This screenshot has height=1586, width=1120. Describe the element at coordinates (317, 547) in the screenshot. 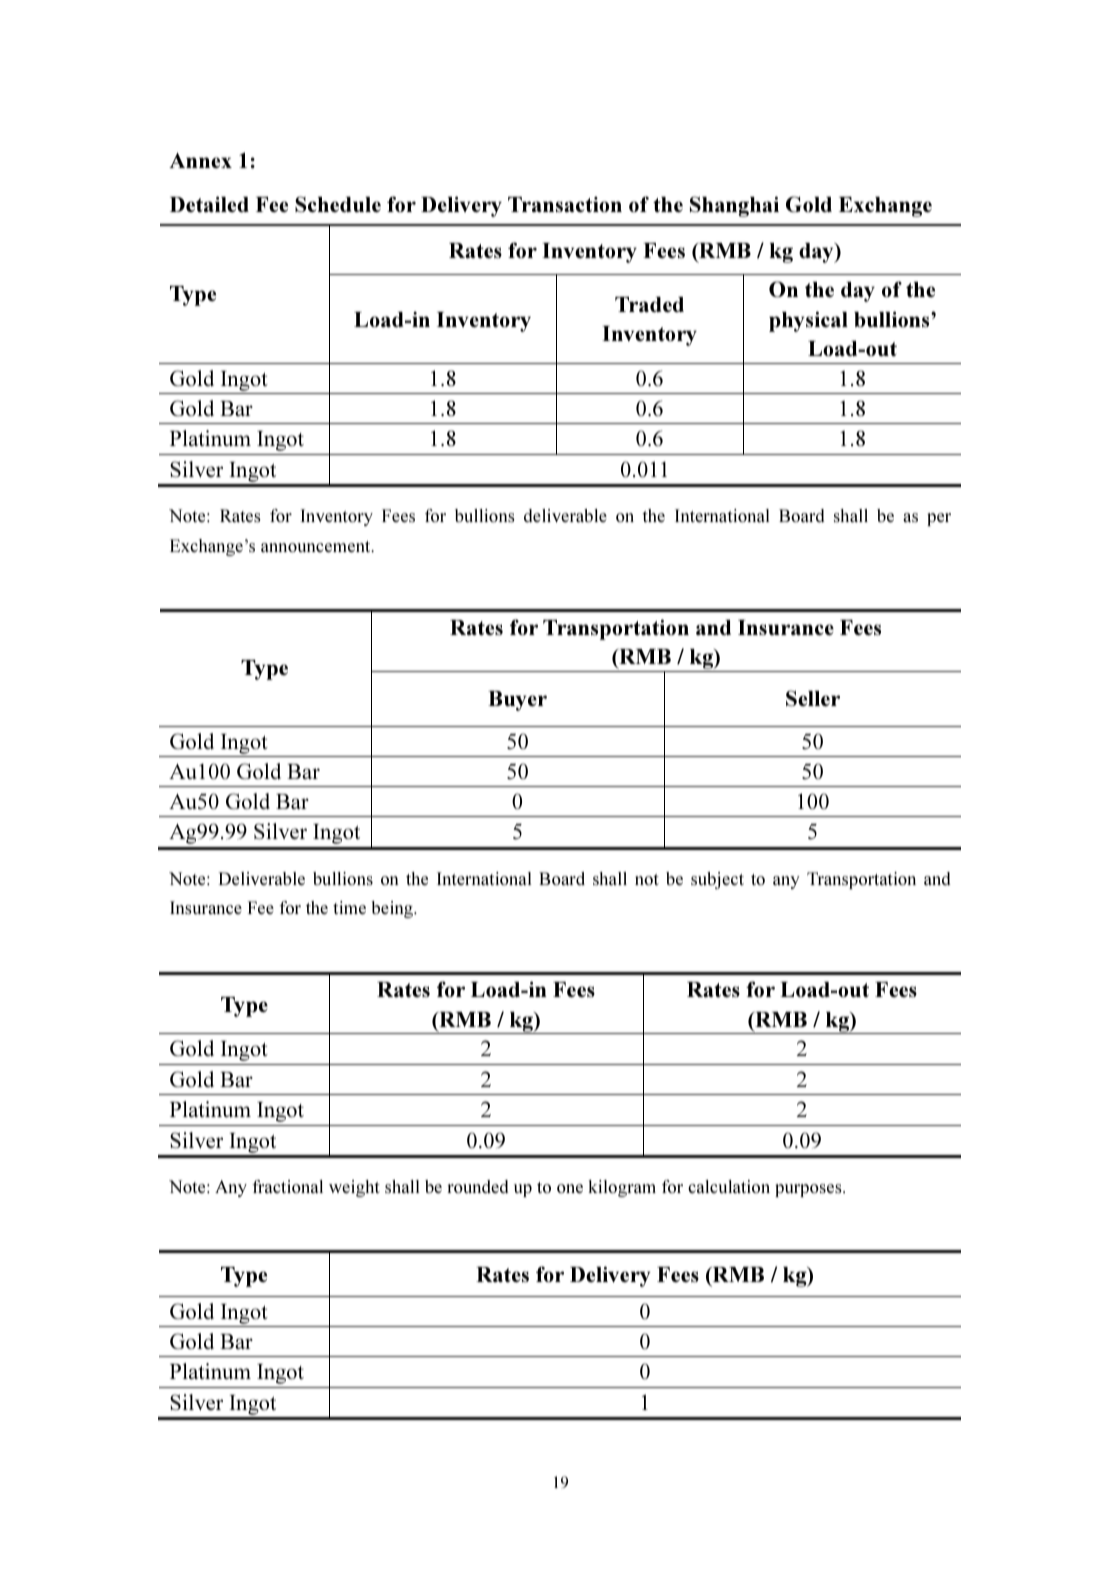

I see `announcement` at that location.
